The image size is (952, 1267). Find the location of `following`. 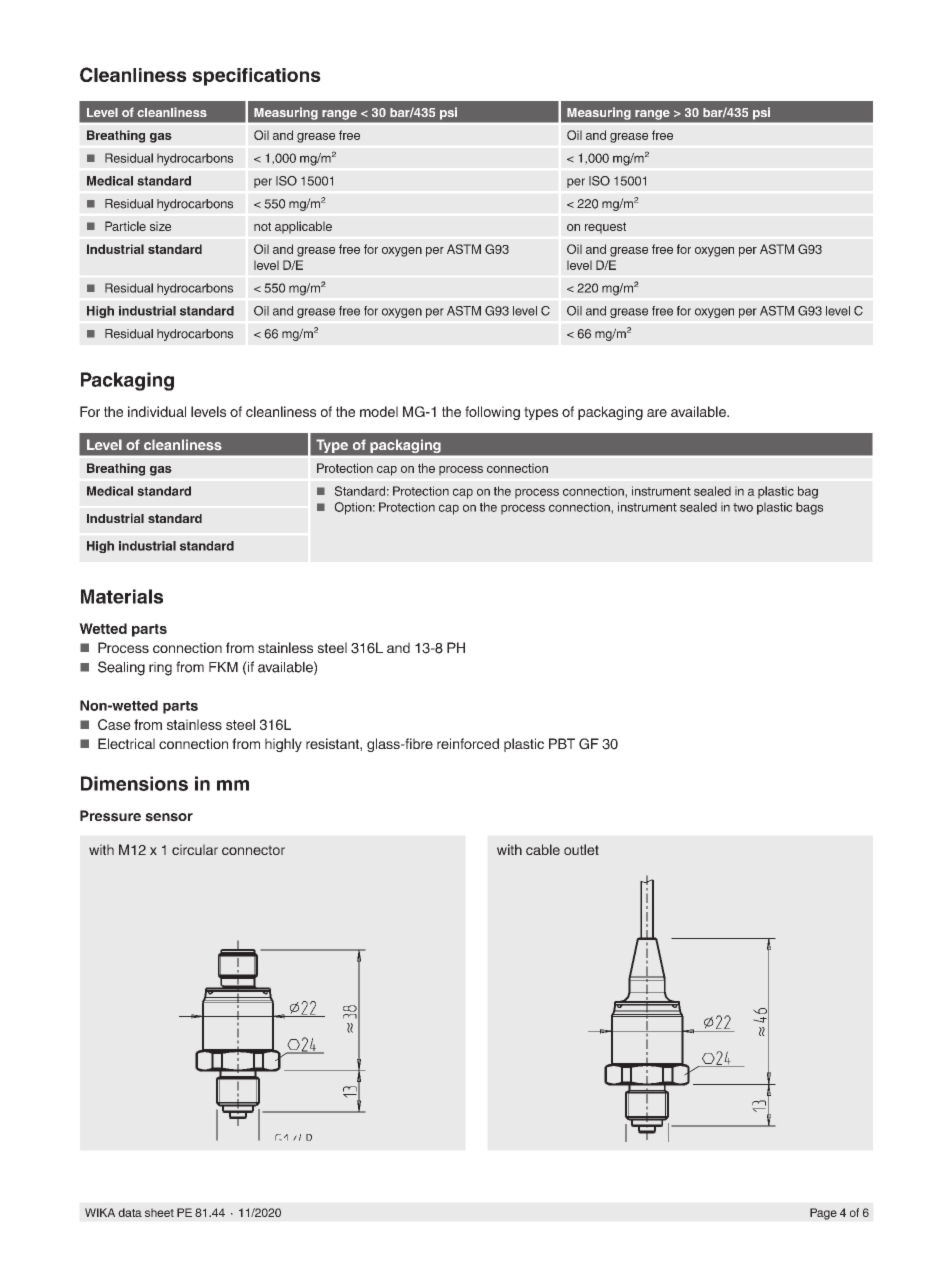

following is located at coordinates (492, 413).
